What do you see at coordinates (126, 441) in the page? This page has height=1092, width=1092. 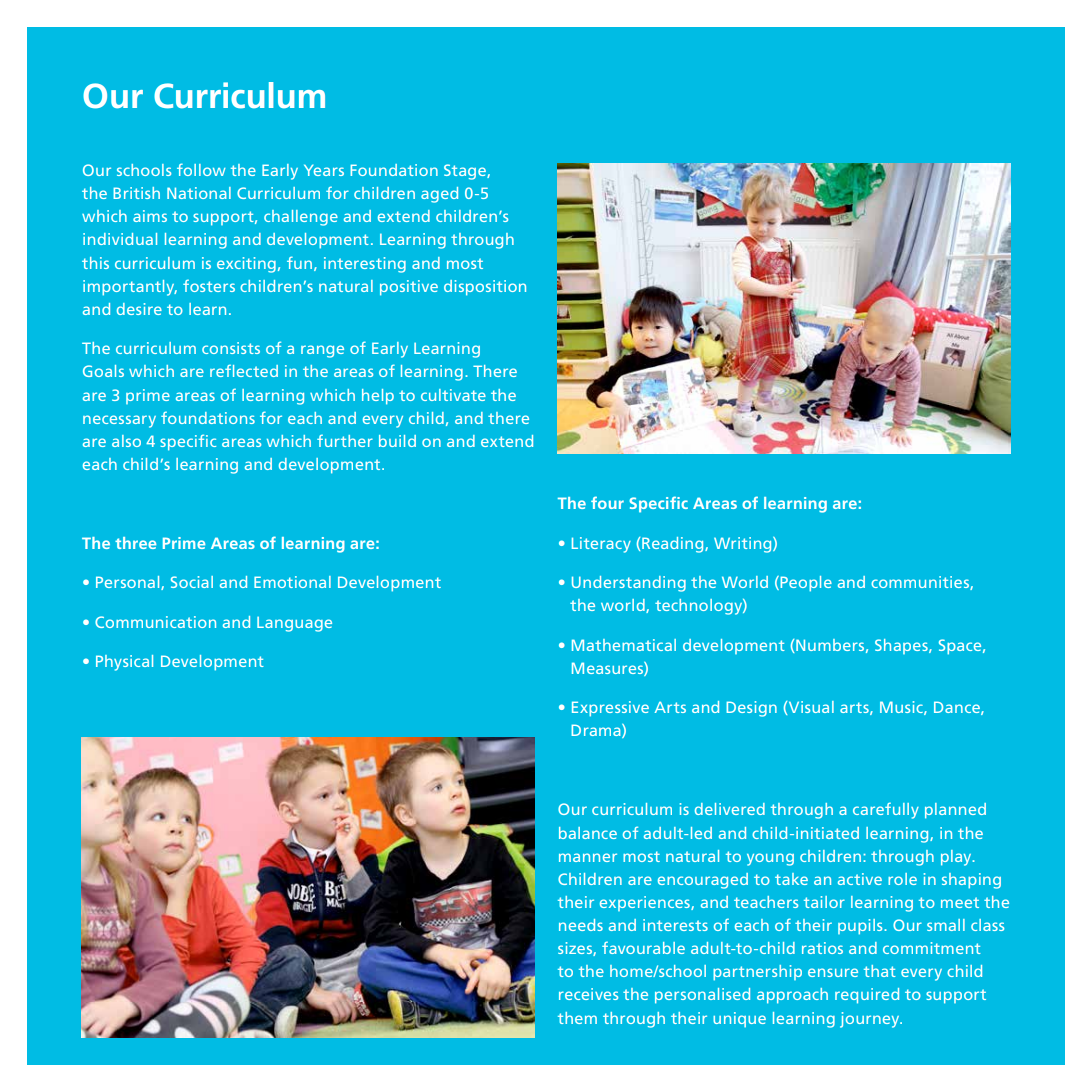 I see `also` at bounding box center [126, 441].
